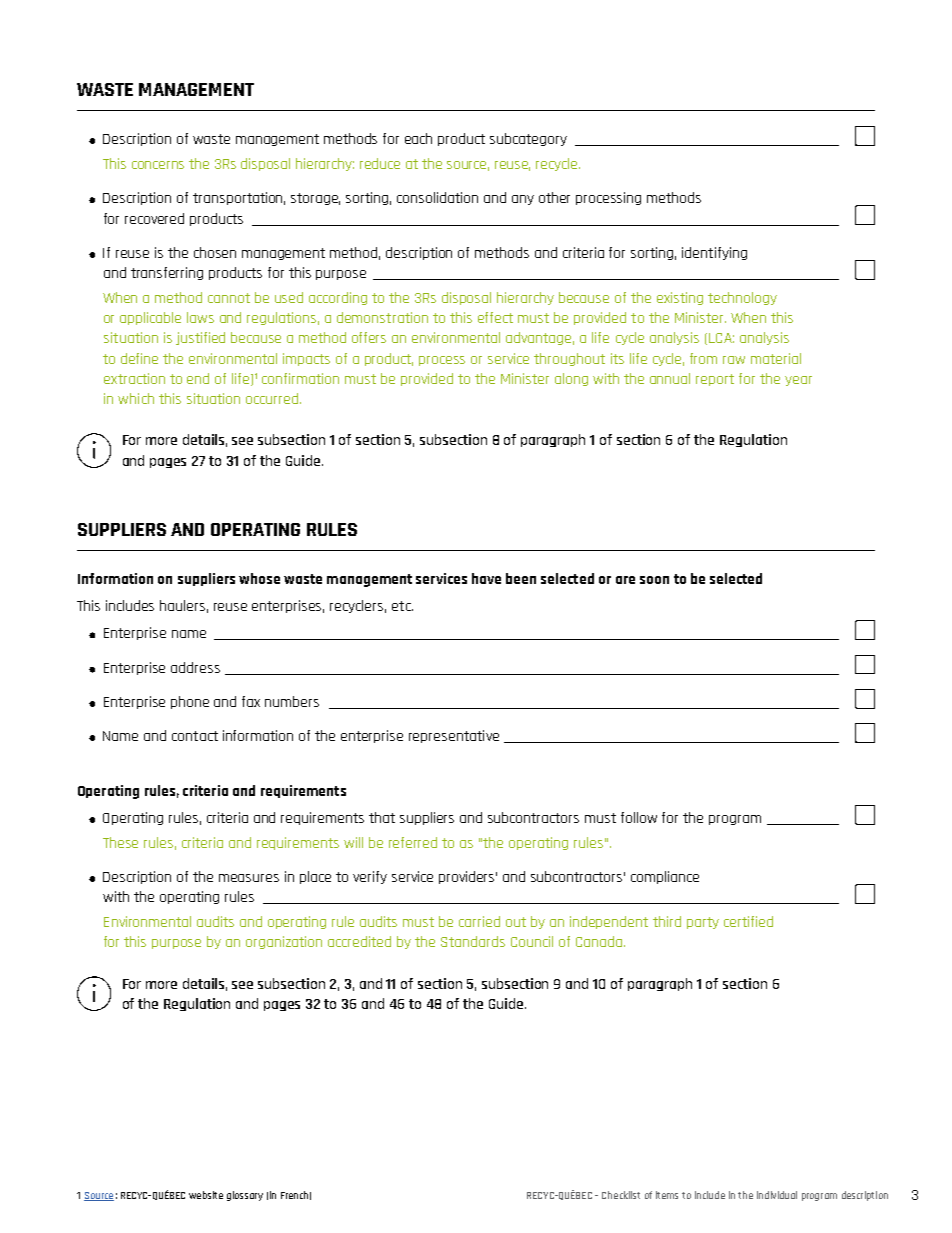 The height and width of the screenshot is (1233, 952). Describe the element at coordinates (715, 380) in the screenshot. I see `report` at that location.
